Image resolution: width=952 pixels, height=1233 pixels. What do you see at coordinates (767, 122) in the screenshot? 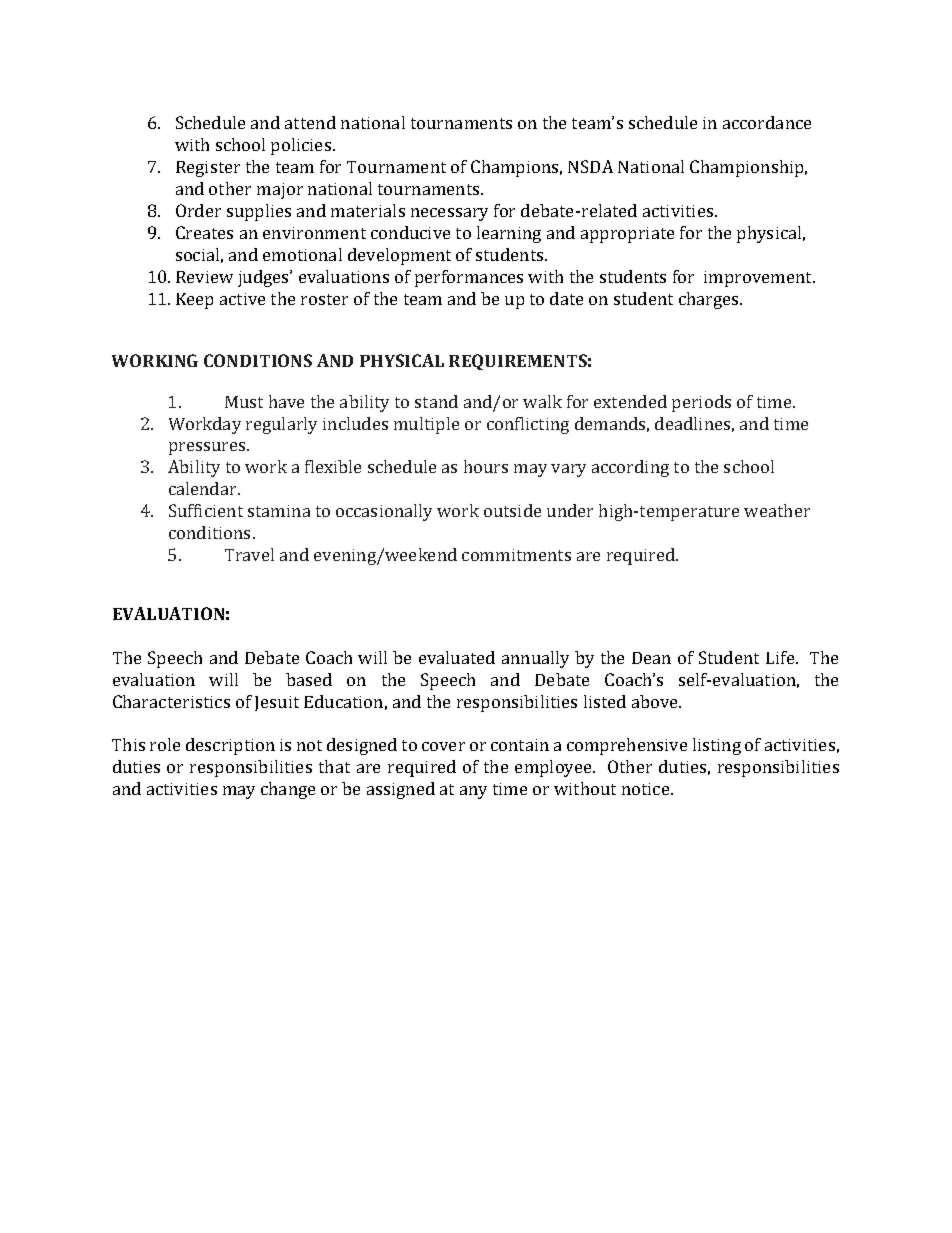
I see `accordance` at bounding box center [767, 122].
